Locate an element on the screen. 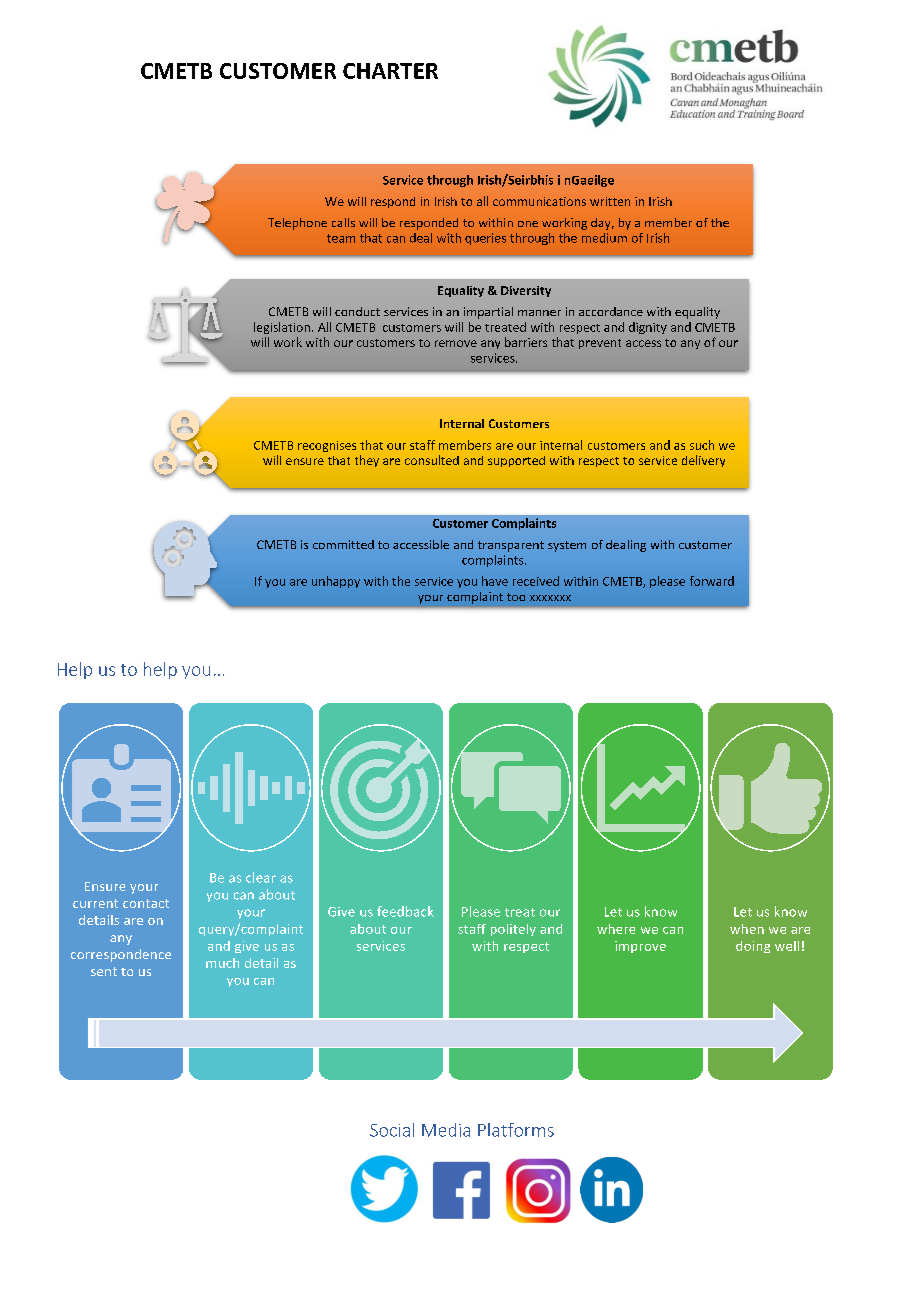  delivery is located at coordinates (703, 461).
